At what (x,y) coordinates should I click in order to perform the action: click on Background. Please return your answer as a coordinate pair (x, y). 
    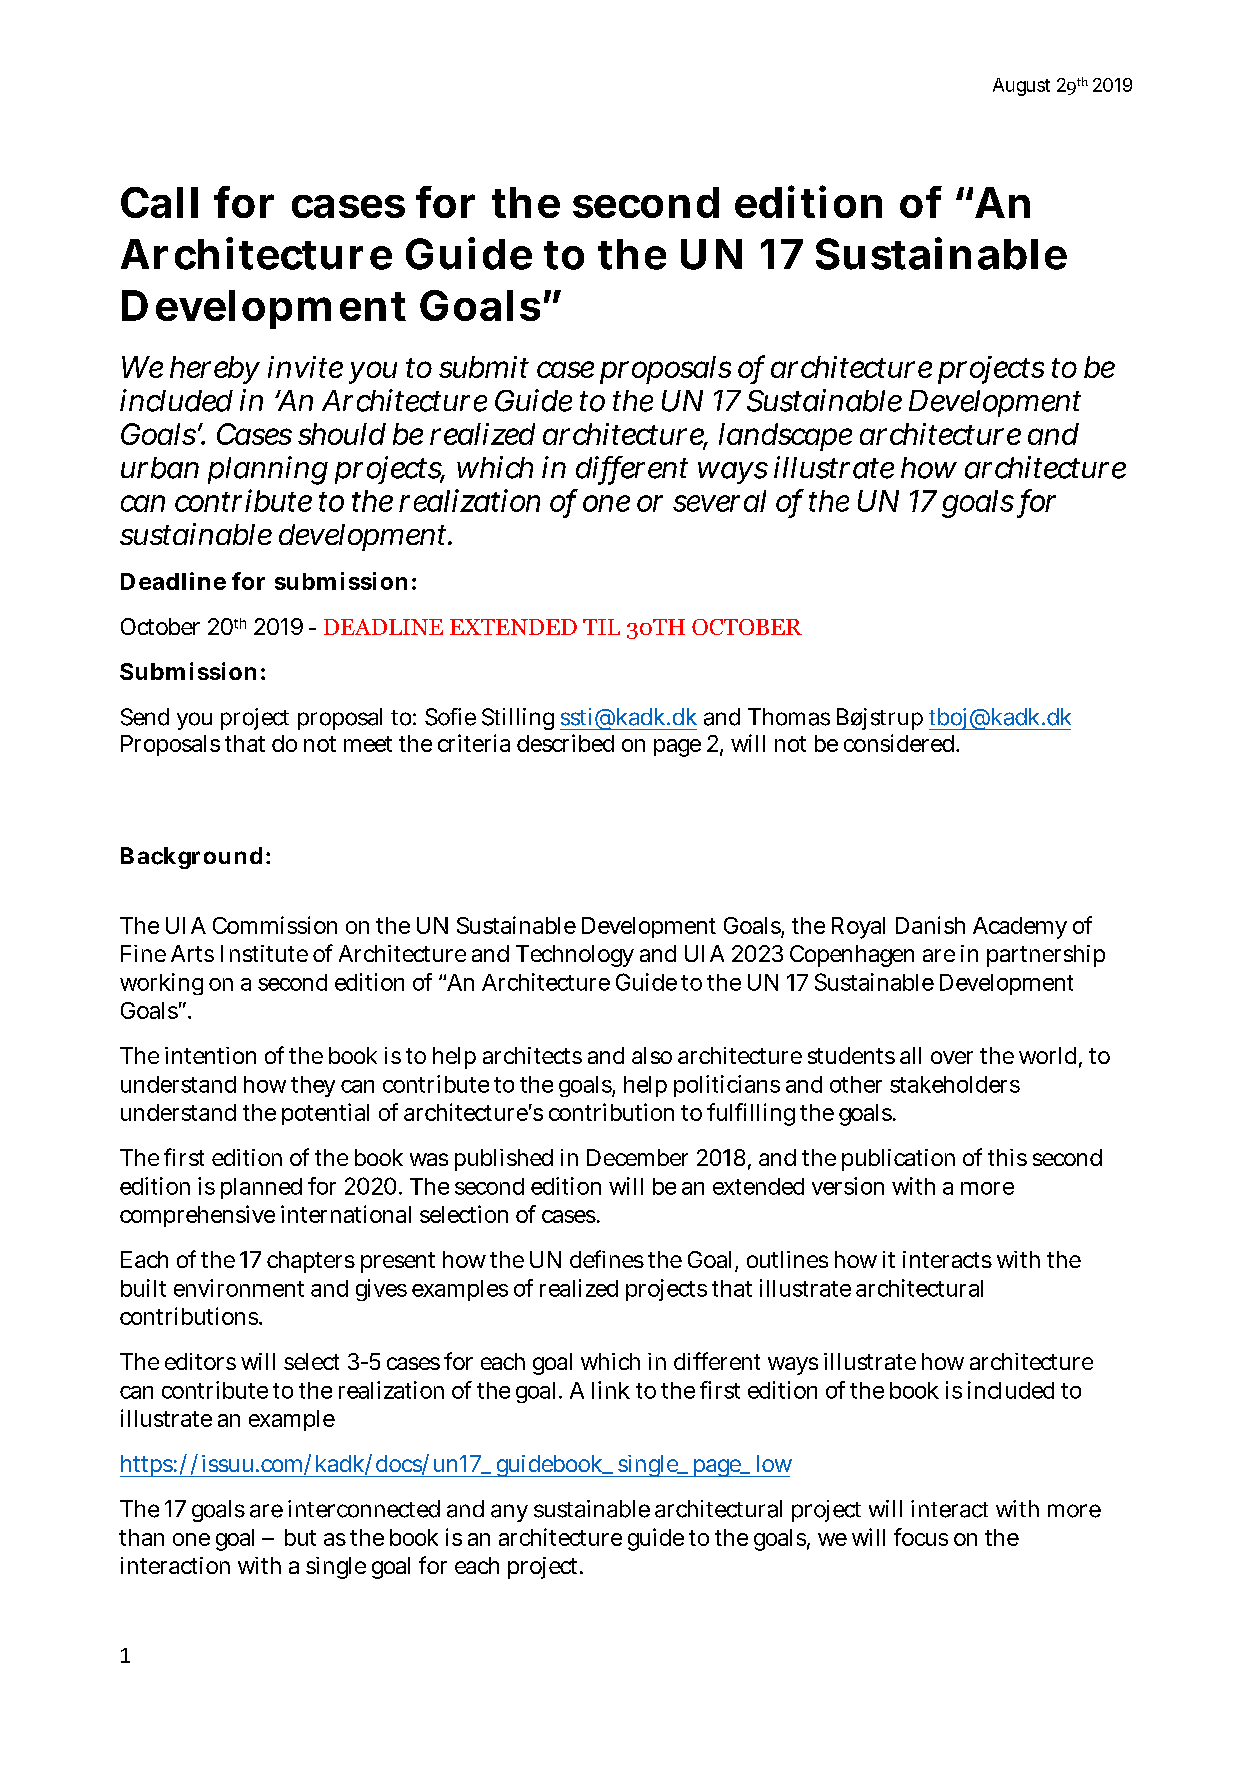
    Looking at the image, I should click on (191, 858).
